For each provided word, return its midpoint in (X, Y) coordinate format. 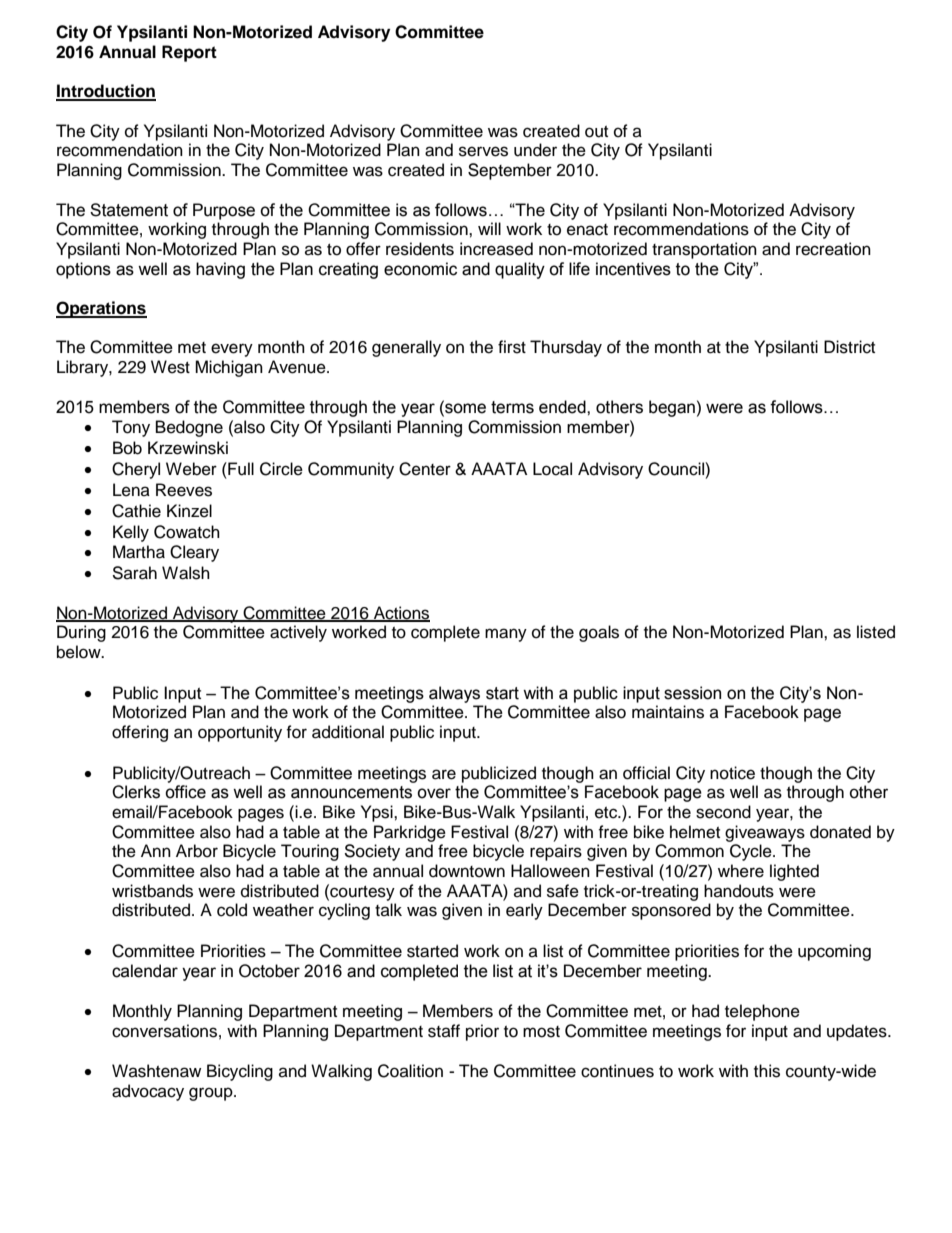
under (535, 150)
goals (599, 633)
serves (483, 151)
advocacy (148, 1092)
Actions (401, 613)
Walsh (186, 573)
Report (189, 53)
